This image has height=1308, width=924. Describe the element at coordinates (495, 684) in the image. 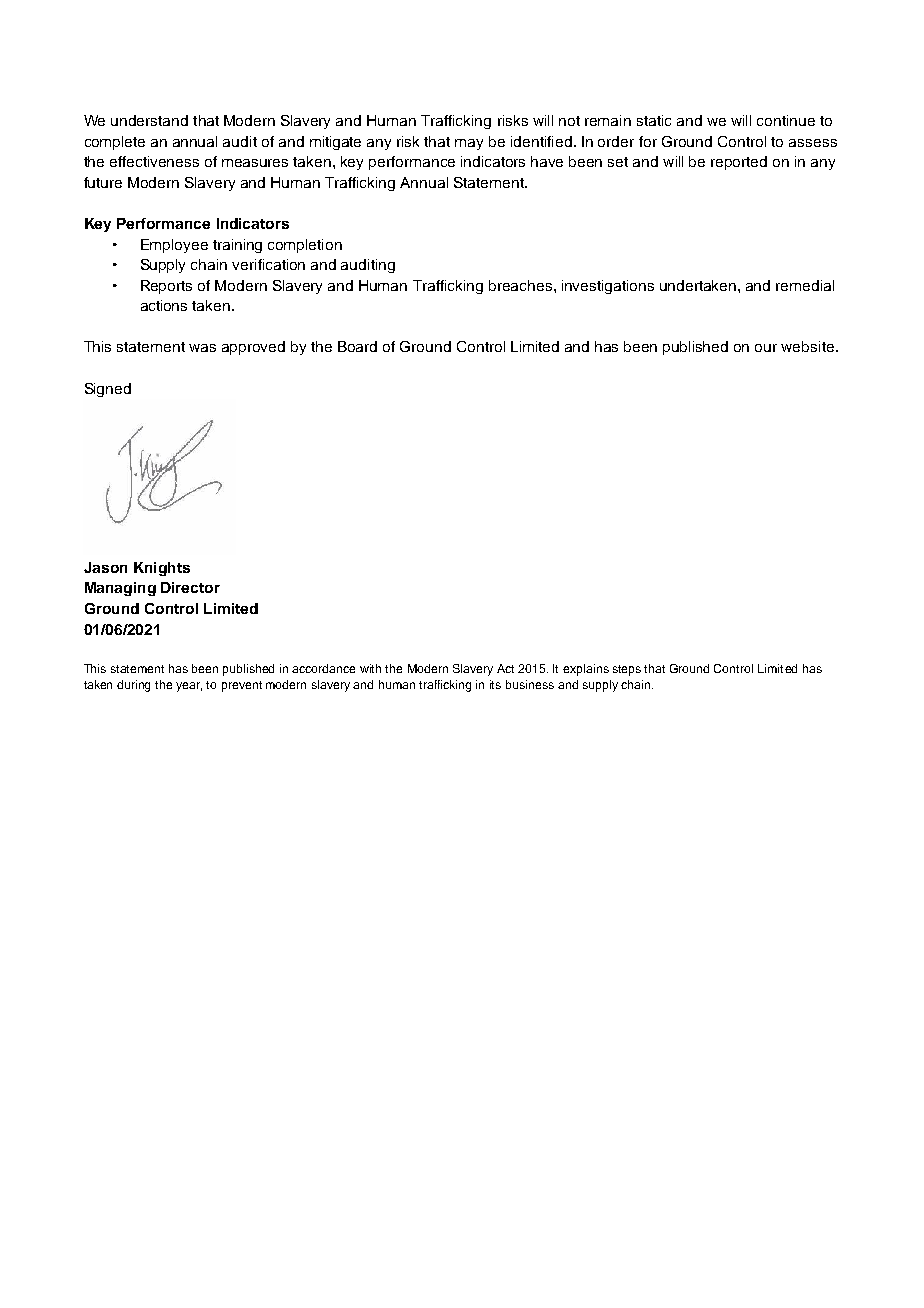

I see `its` at that location.
